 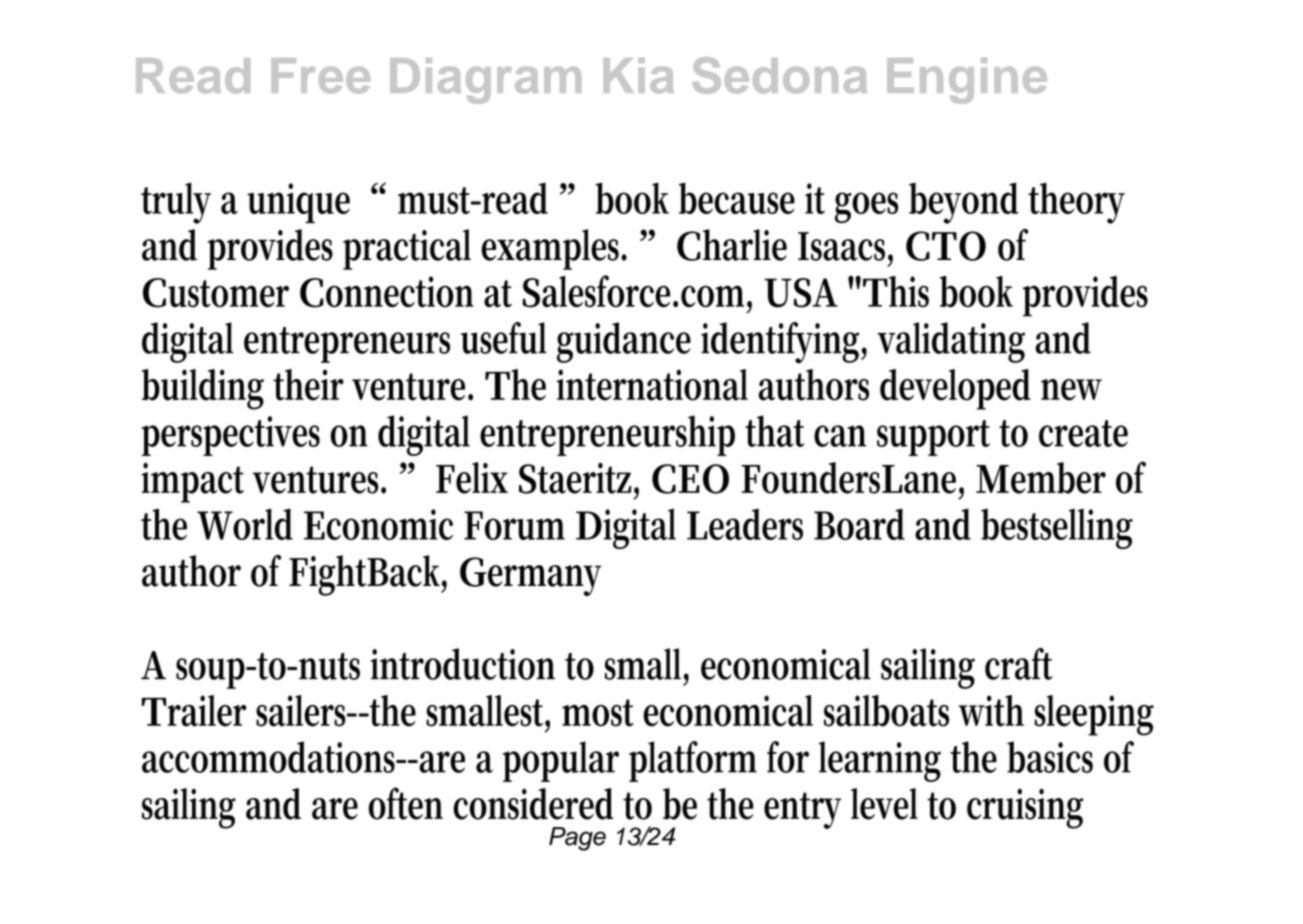 I want to click on Free, so click(x=321, y=76).
